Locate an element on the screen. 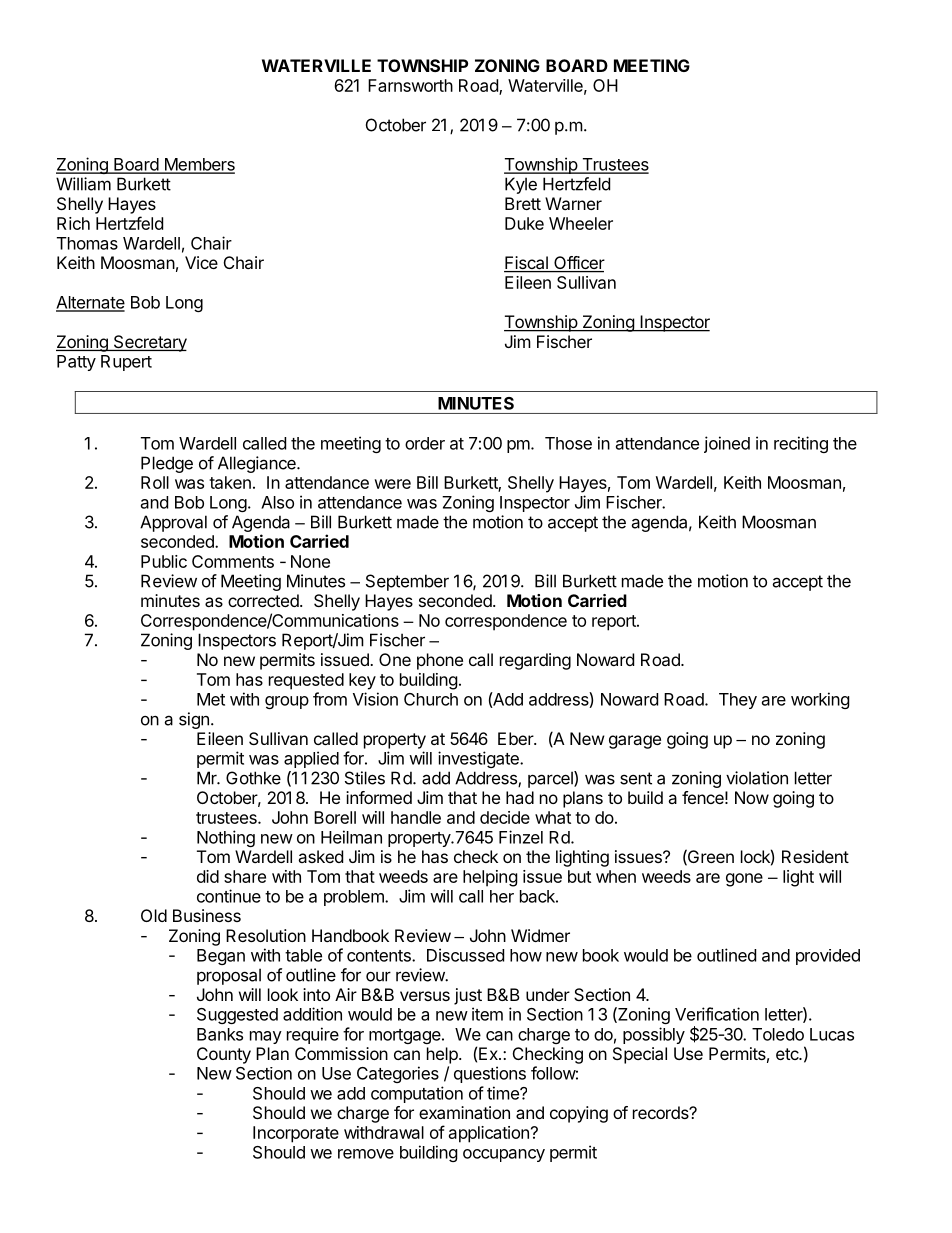  Old is located at coordinates (154, 915).
